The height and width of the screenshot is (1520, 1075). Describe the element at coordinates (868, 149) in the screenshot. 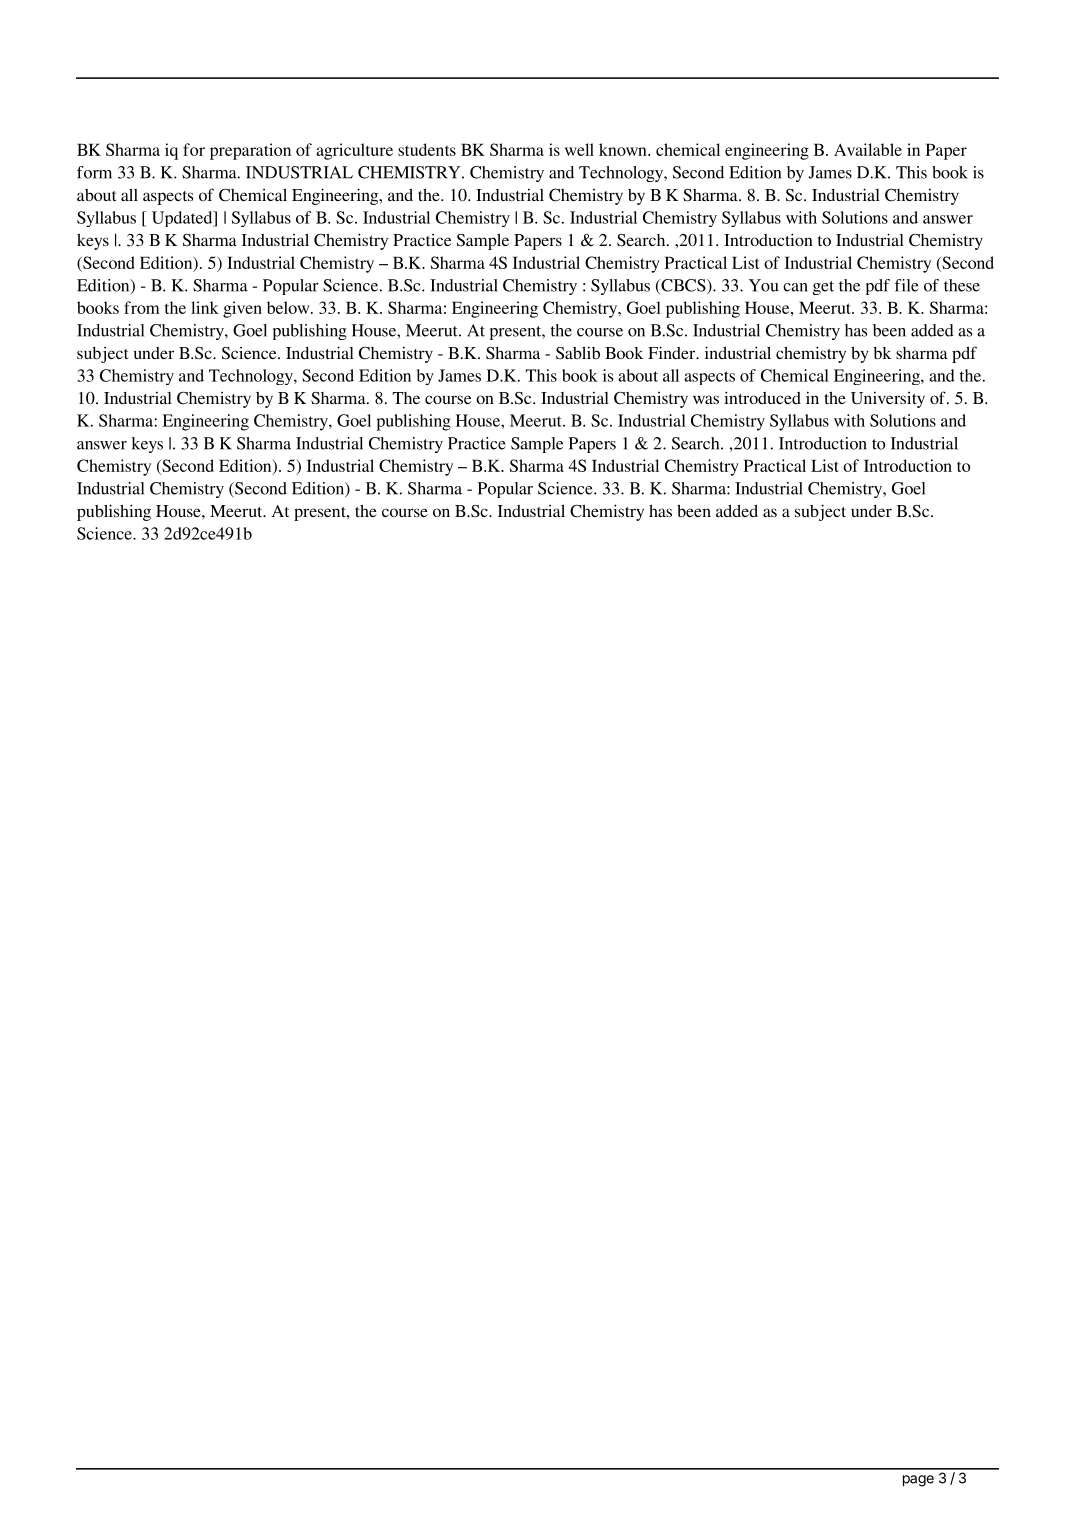

I see `Available` at that location.
